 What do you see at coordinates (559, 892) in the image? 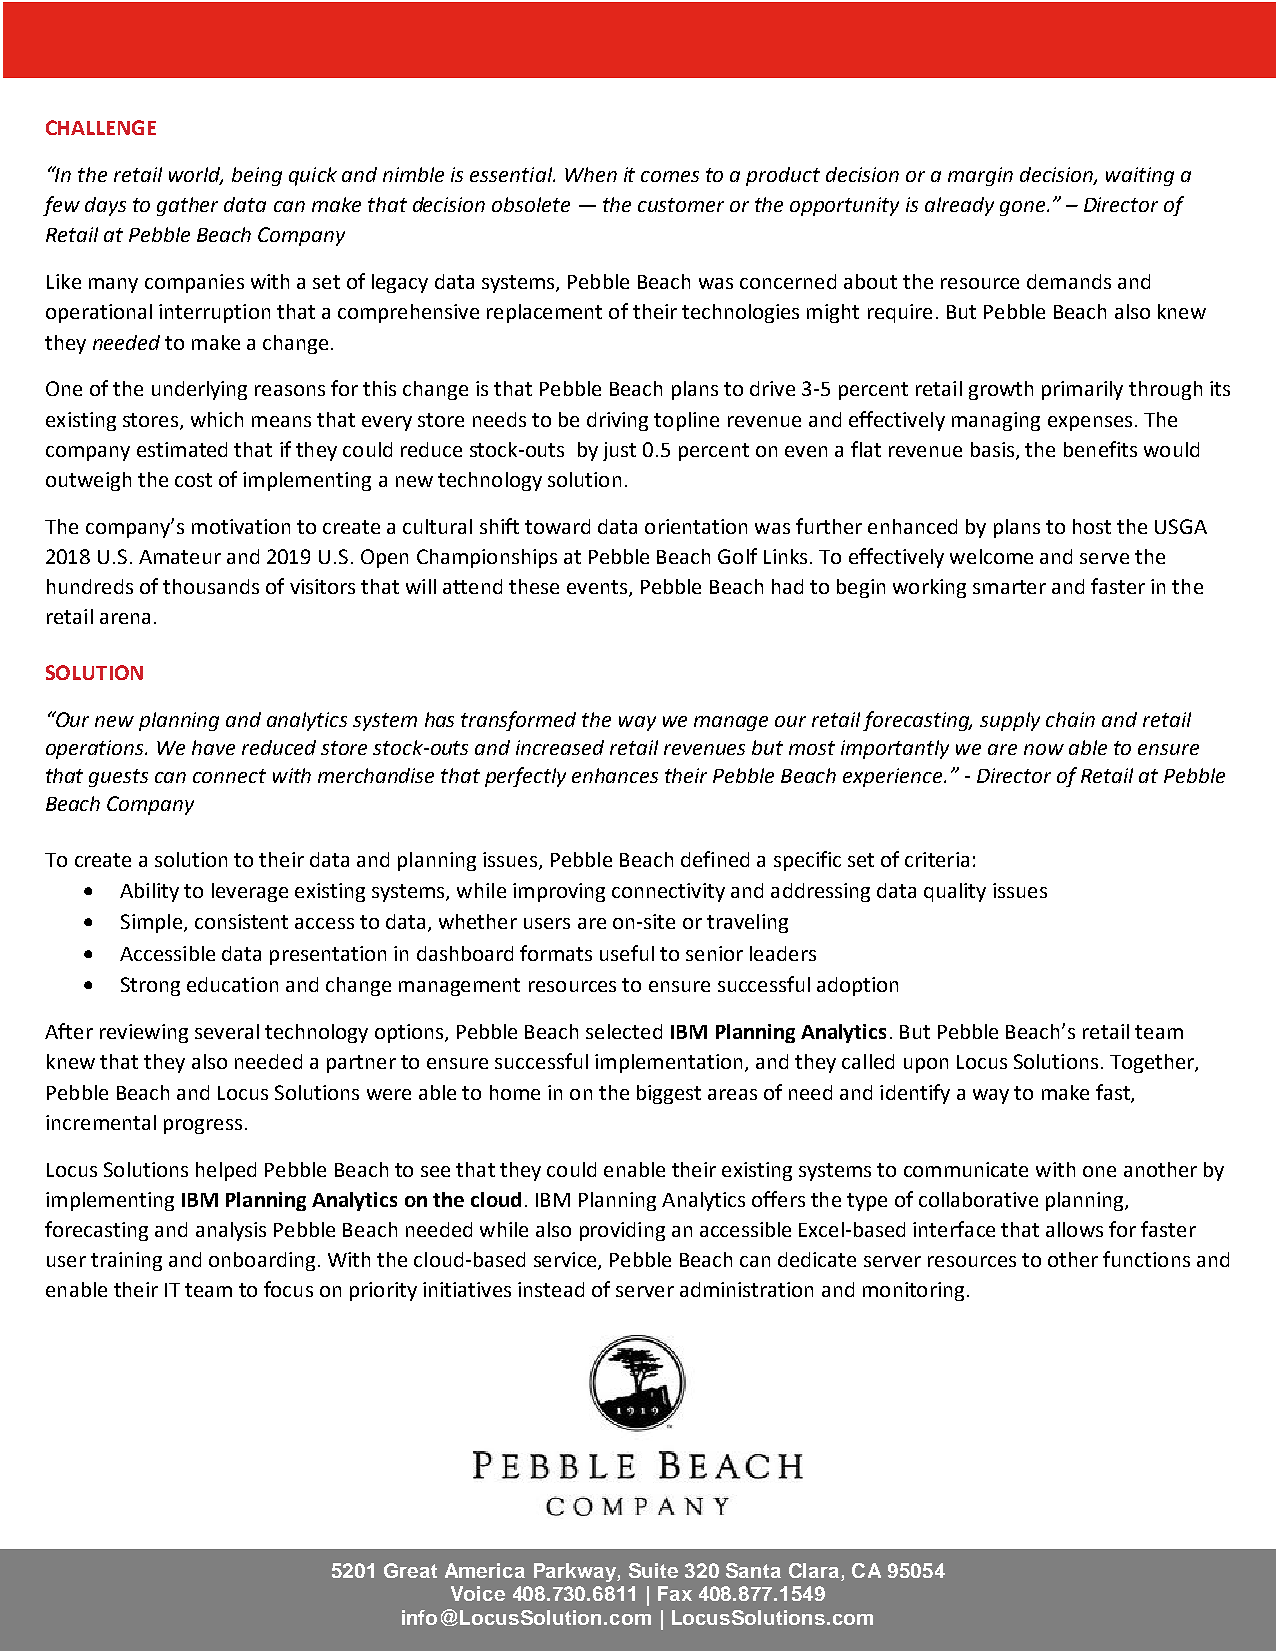
I see `improving` at bounding box center [559, 892].
